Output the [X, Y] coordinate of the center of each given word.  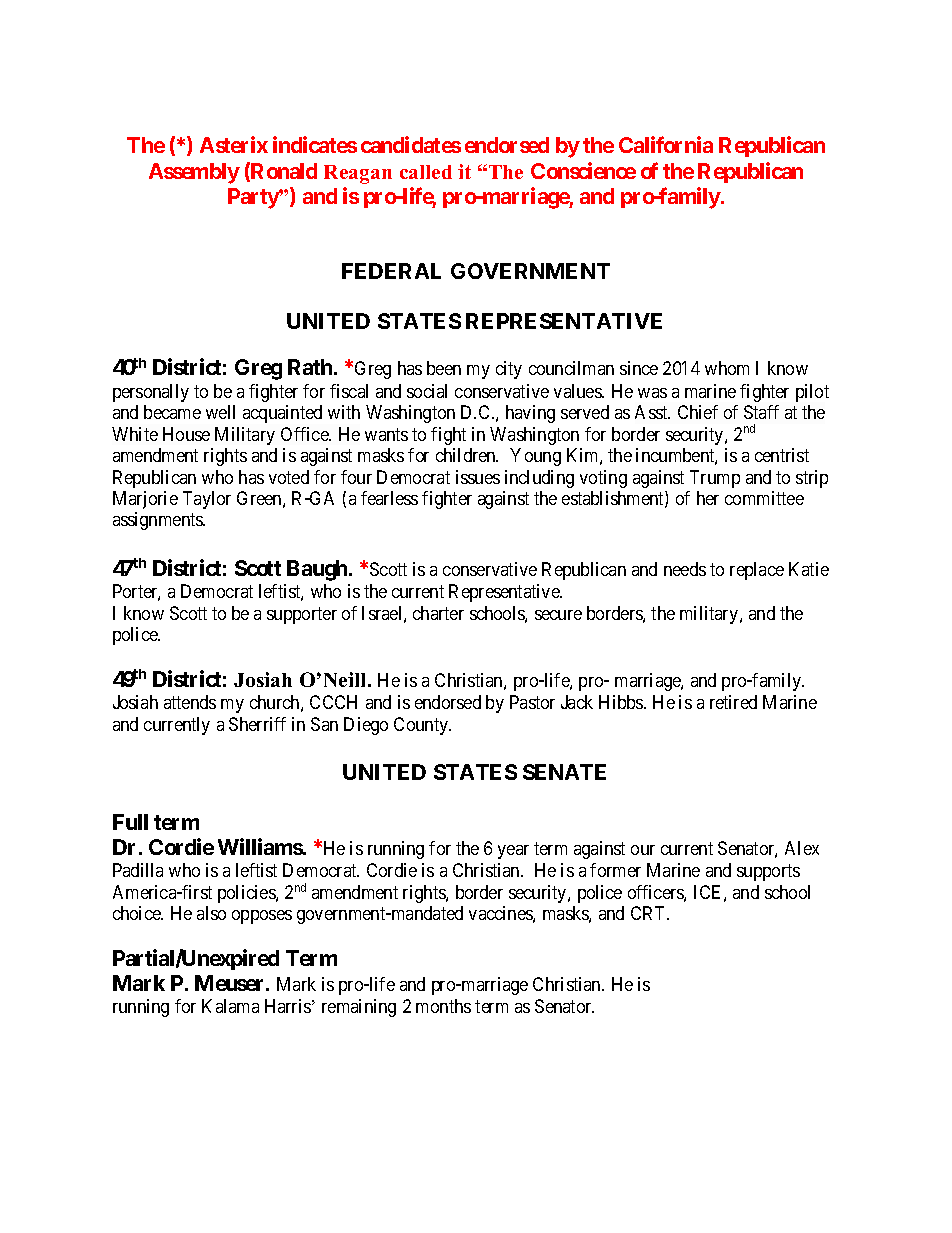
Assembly [194, 173]
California [666, 144]
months [443, 1006]
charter [438, 613]
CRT [649, 913]
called [426, 172]
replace [757, 571]
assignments [159, 521]
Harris [288, 1006]
